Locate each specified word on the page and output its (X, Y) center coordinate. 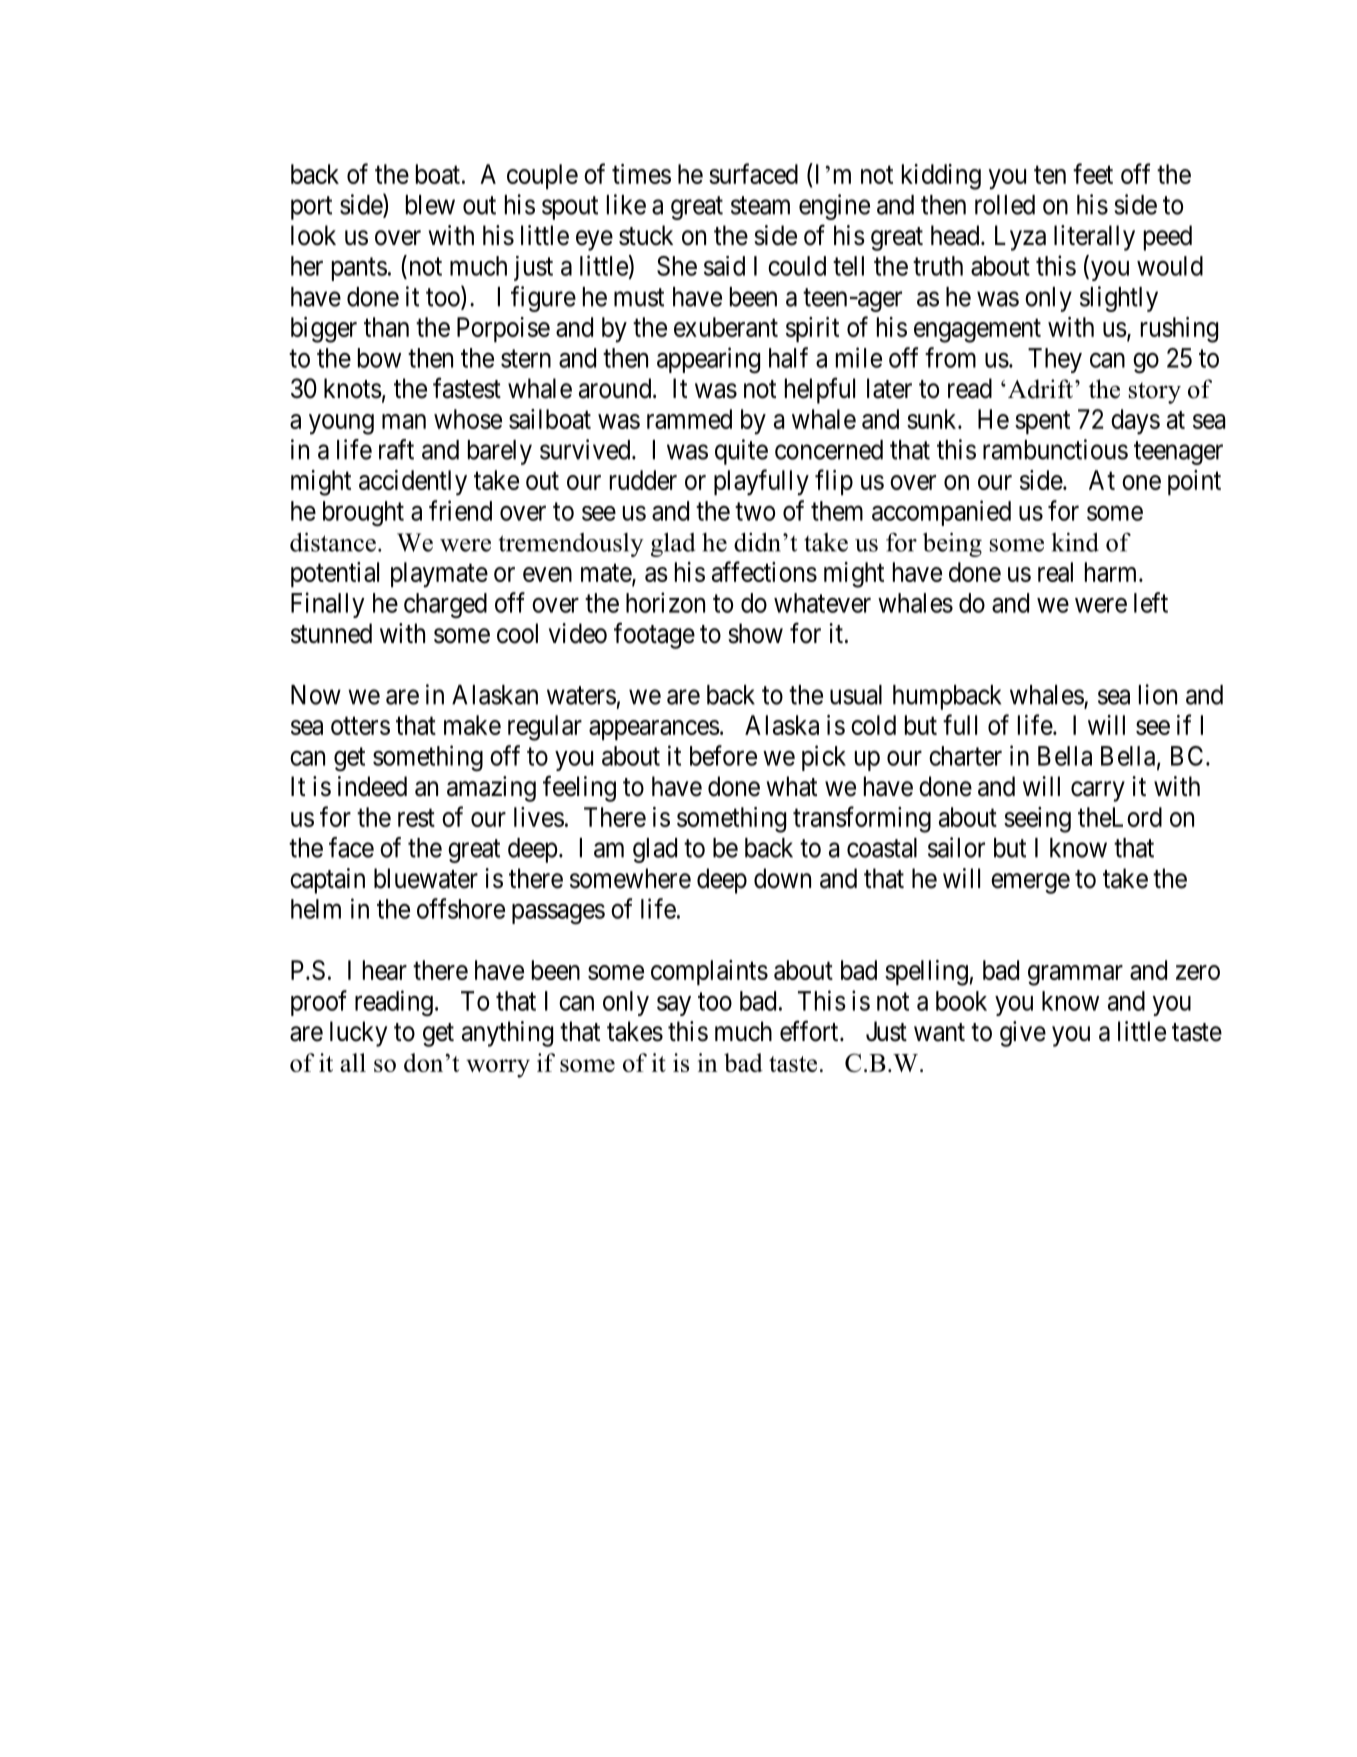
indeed (372, 786)
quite (741, 452)
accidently (413, 483)
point (1194, 482)
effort (810, 1031)
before (723, 755)
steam (760, 205)
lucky (358, 1034)
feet (1093, 173)
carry (1098, 791)
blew (430, 205)
